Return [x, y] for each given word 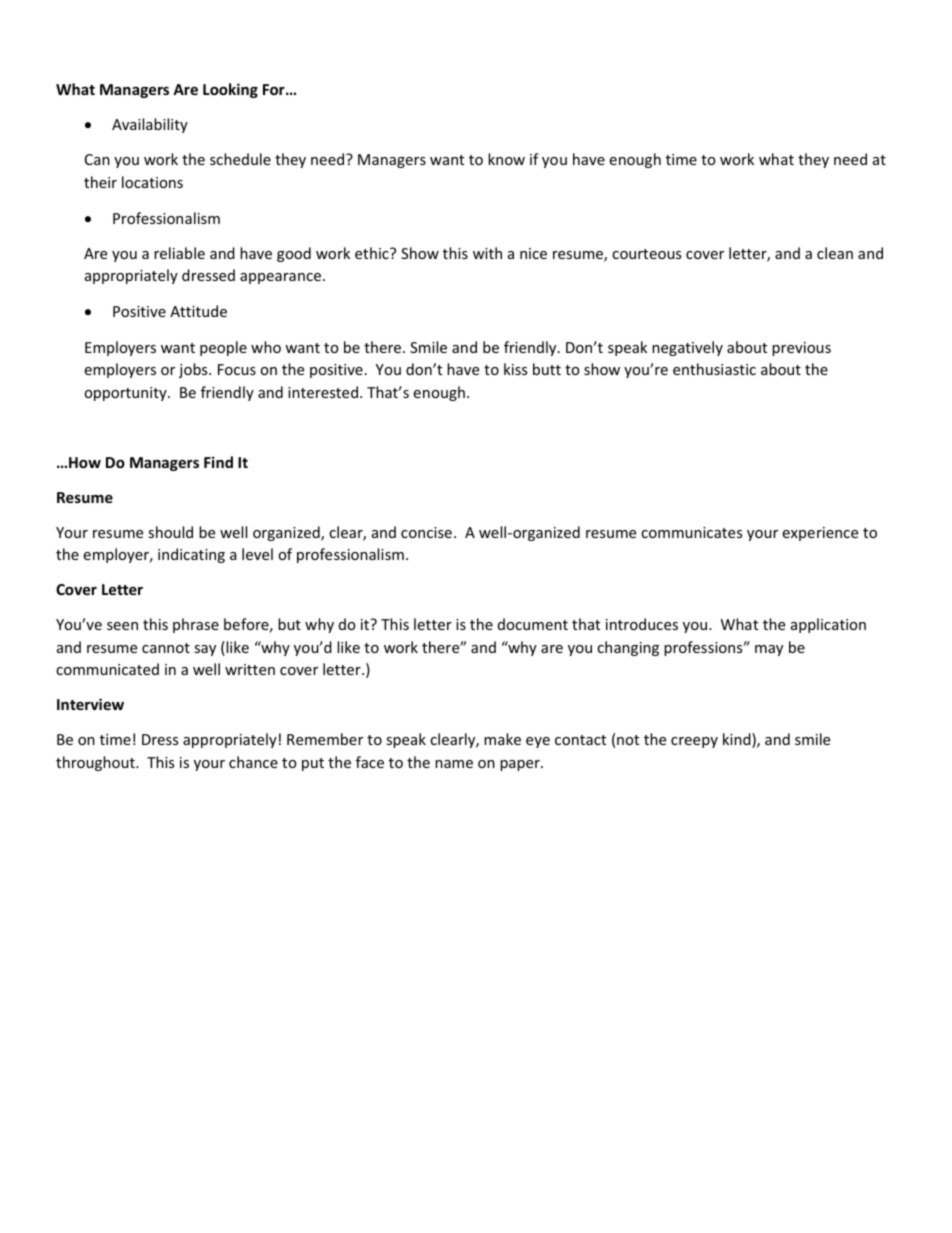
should [170, 532]
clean [835, 253]
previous [801, 349]
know [506, 159]
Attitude [198, 311]
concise [426, 532]
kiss [515, 369]
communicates [691, 532]
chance [253, 762]
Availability [150, 125]
